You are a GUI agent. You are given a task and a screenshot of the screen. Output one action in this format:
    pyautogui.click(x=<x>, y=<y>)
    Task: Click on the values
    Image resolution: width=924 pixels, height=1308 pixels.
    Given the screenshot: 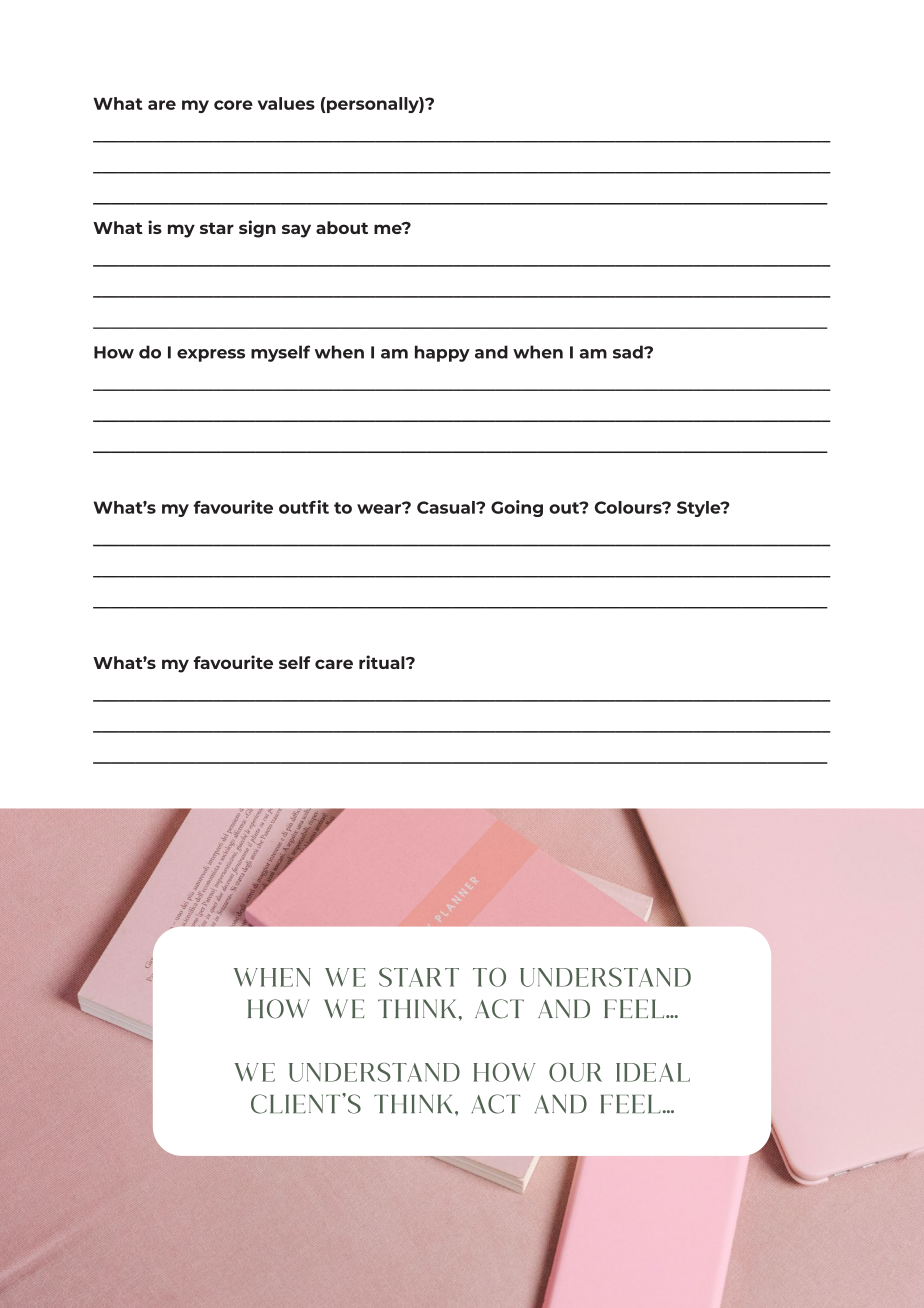 What is the action you would take?
    pyautogui.click(x=286, y=103)
